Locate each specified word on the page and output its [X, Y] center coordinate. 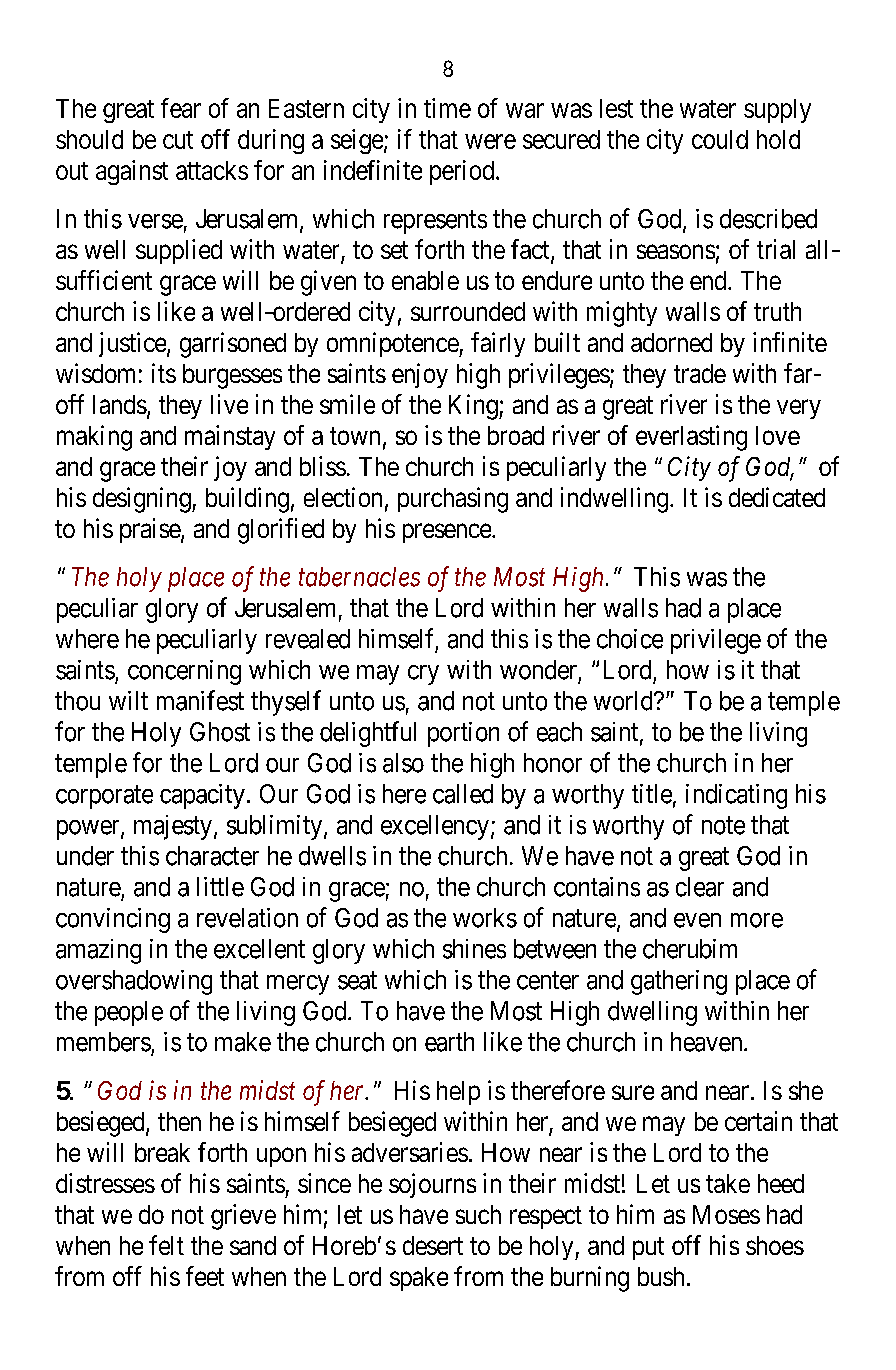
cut [178, 140]
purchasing [453, 500]
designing [143, 500]
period [463, 172]
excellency [436, 827]
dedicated [777, 497]
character [212, 856]
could [720, 139]
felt [166, 1245]
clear [700, 887]
